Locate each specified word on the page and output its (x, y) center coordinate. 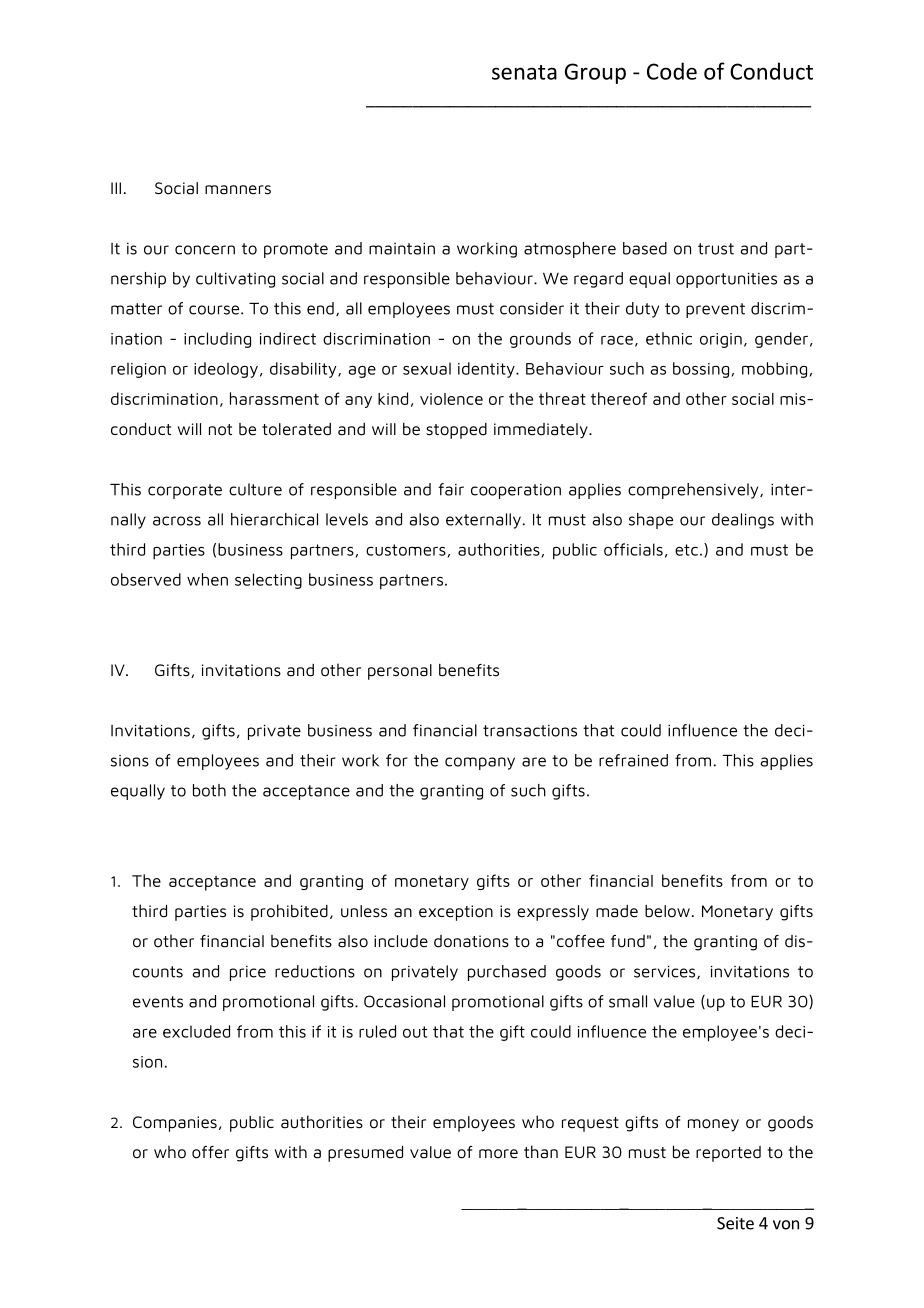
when (207, 579)
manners (238, 190)
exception (456, 913)
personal (400, 672)
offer (210, 1152)
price (248, 973)
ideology (226, 370)
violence (451, 399)
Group (595, 73)
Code (672, 71)
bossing (701, 370)
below (667, 911)
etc (686, 550)
